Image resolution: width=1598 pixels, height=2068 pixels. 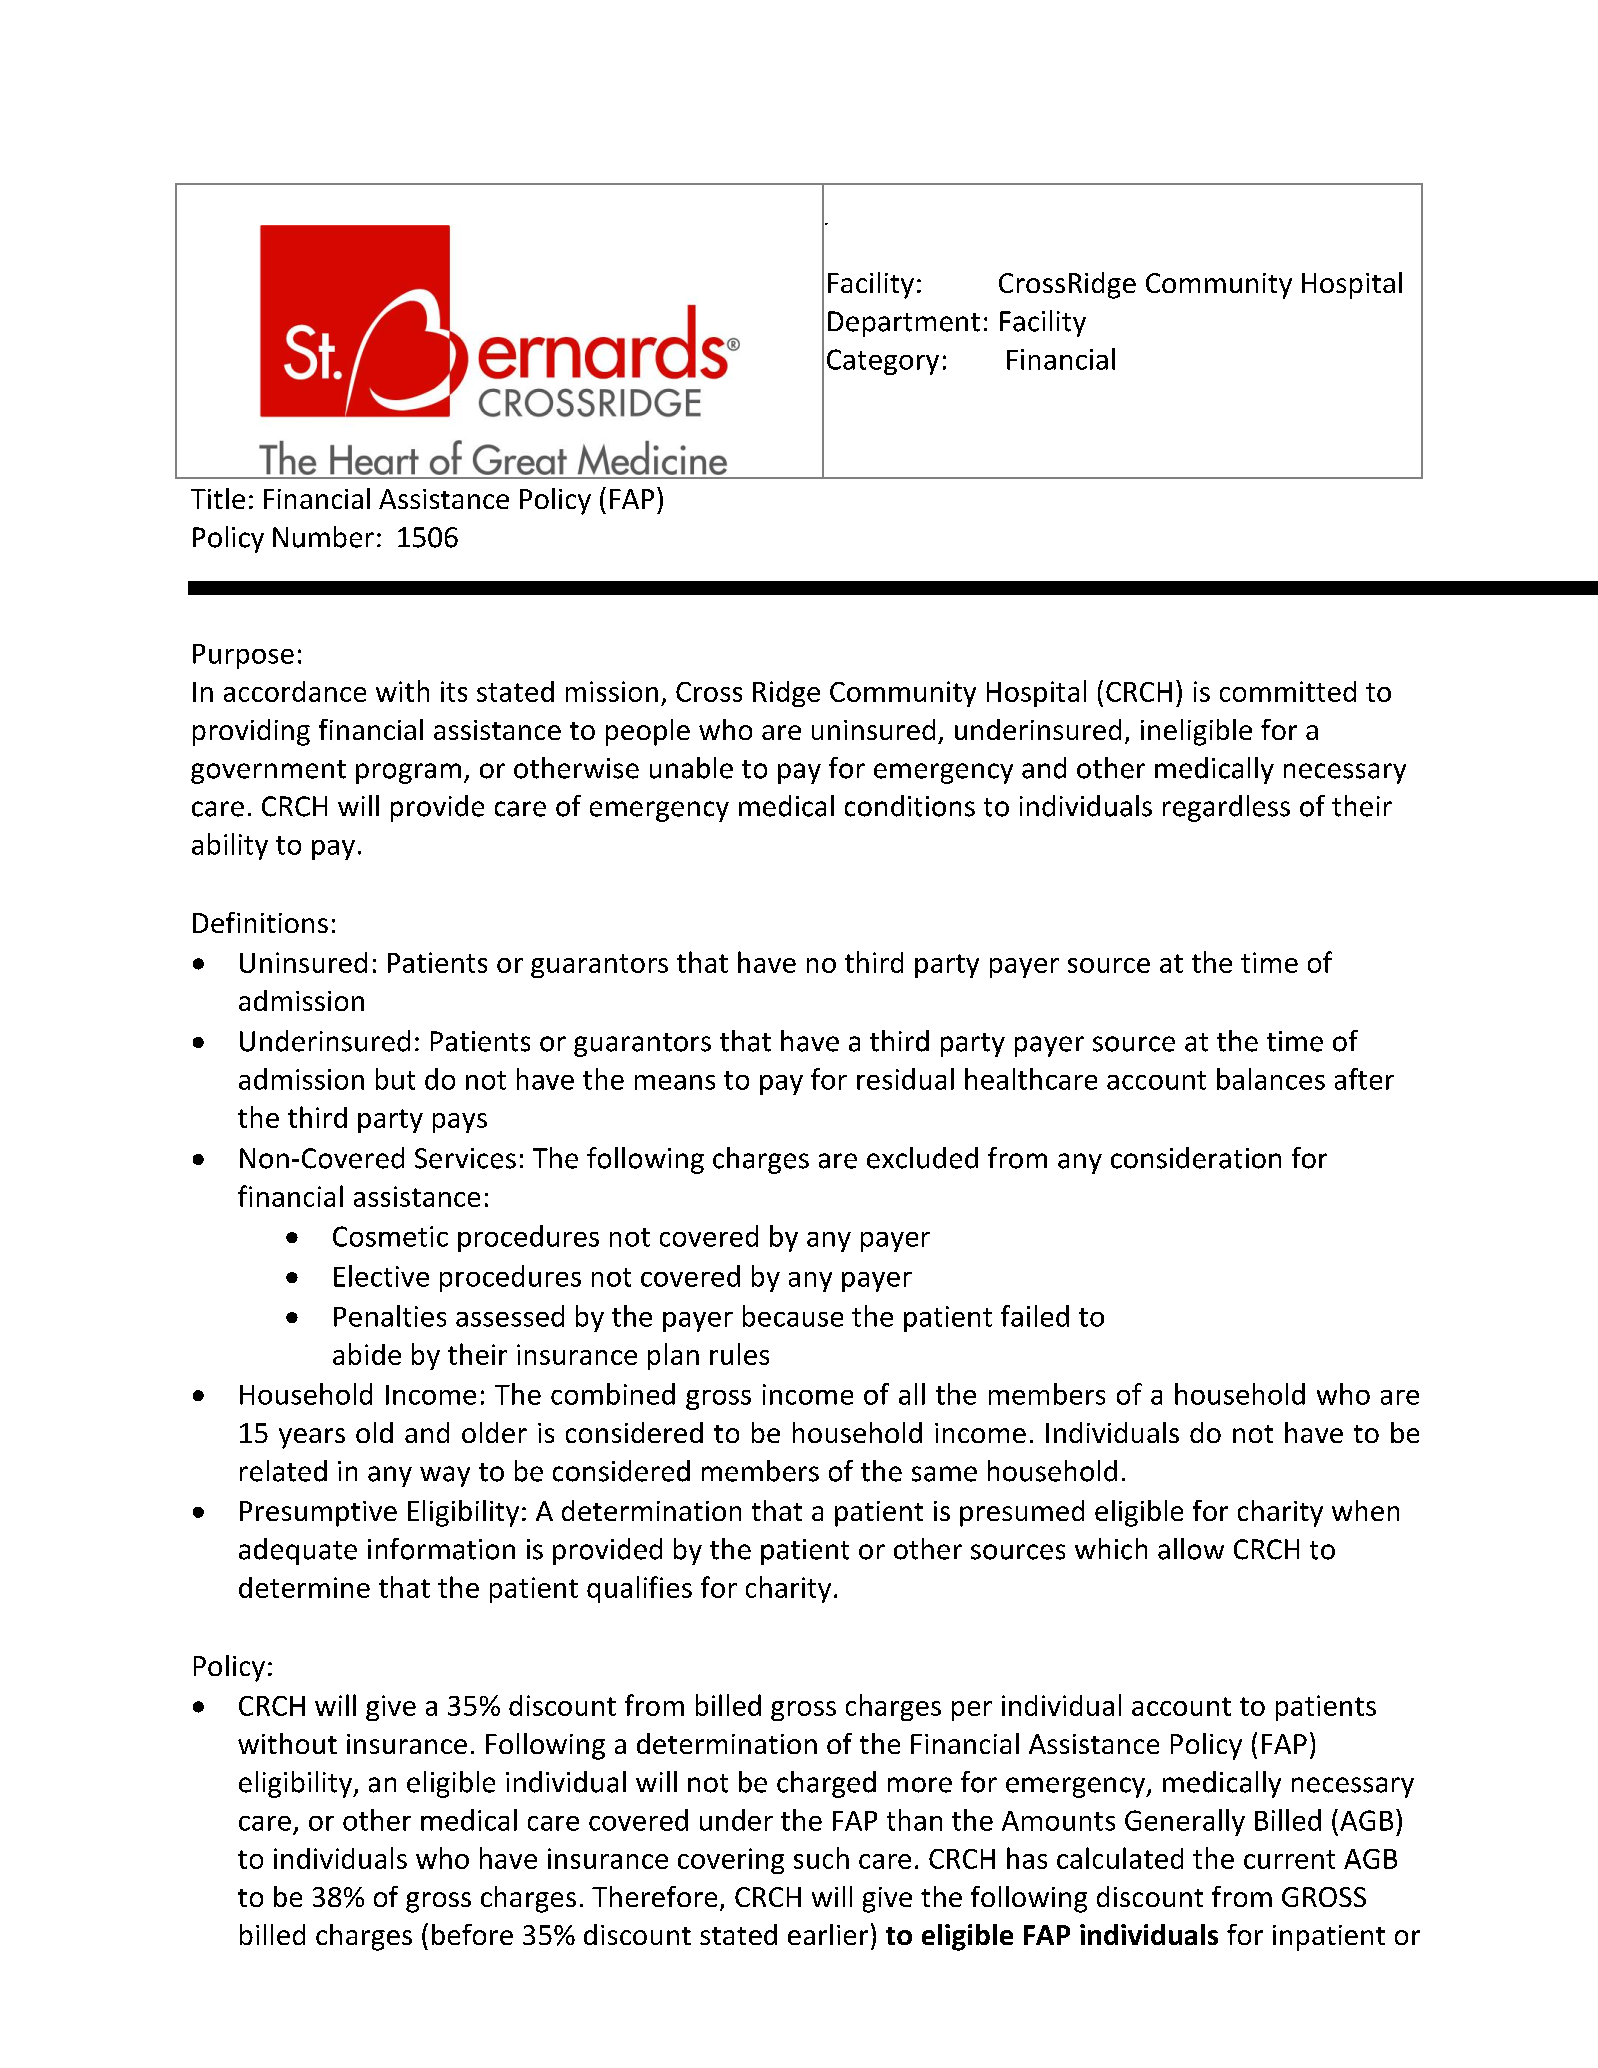 I want to click on Title, so click(x=218, y=498).
